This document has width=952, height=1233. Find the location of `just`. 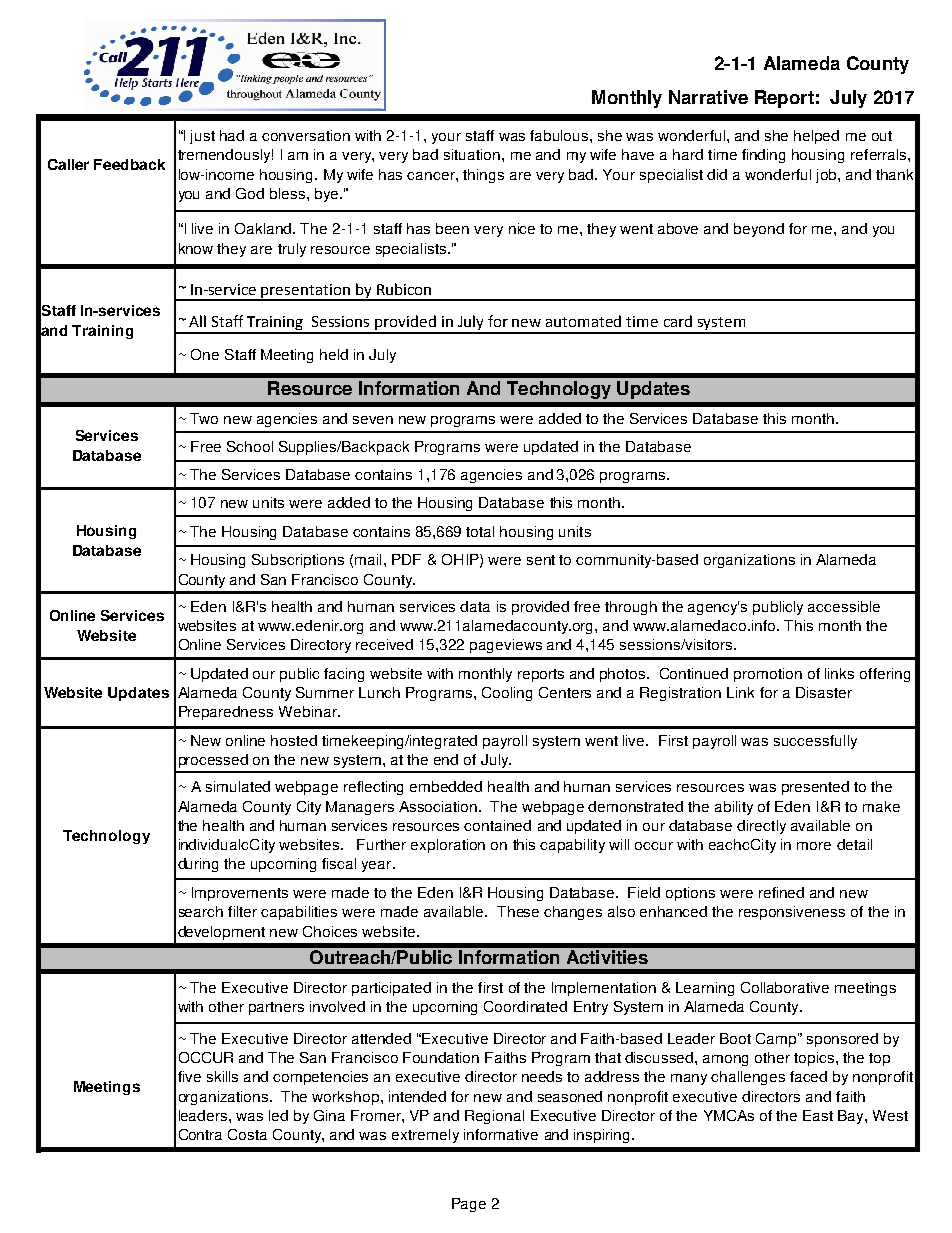

just is located at coordinates (202, 137).
